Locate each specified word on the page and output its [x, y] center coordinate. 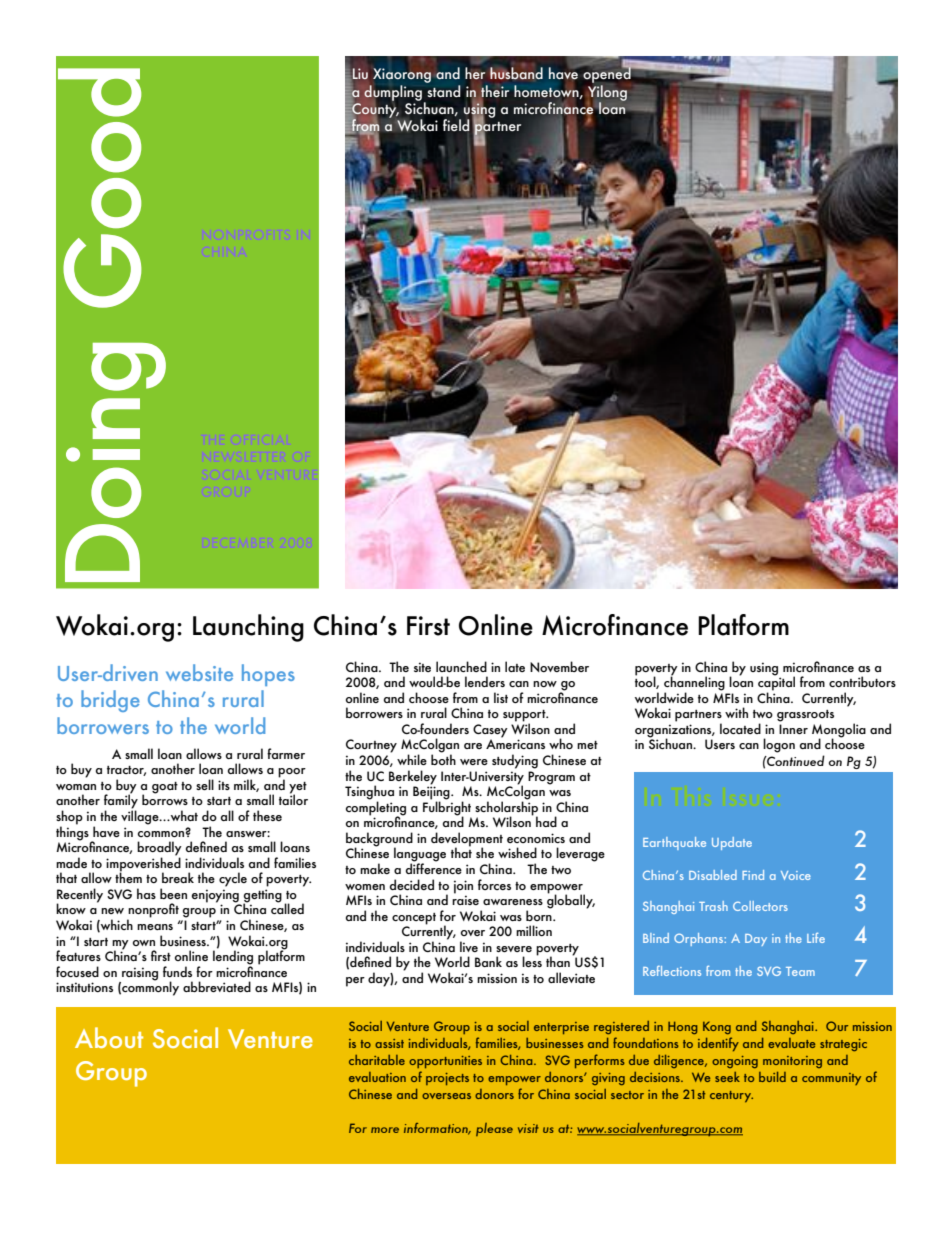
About [109, 1037]
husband [516, 72]
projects [447, 1079]
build [772, 1077]
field [456, 125]
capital [776, 683]
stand [443, 89]
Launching [248, 628]
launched [461, 666]
